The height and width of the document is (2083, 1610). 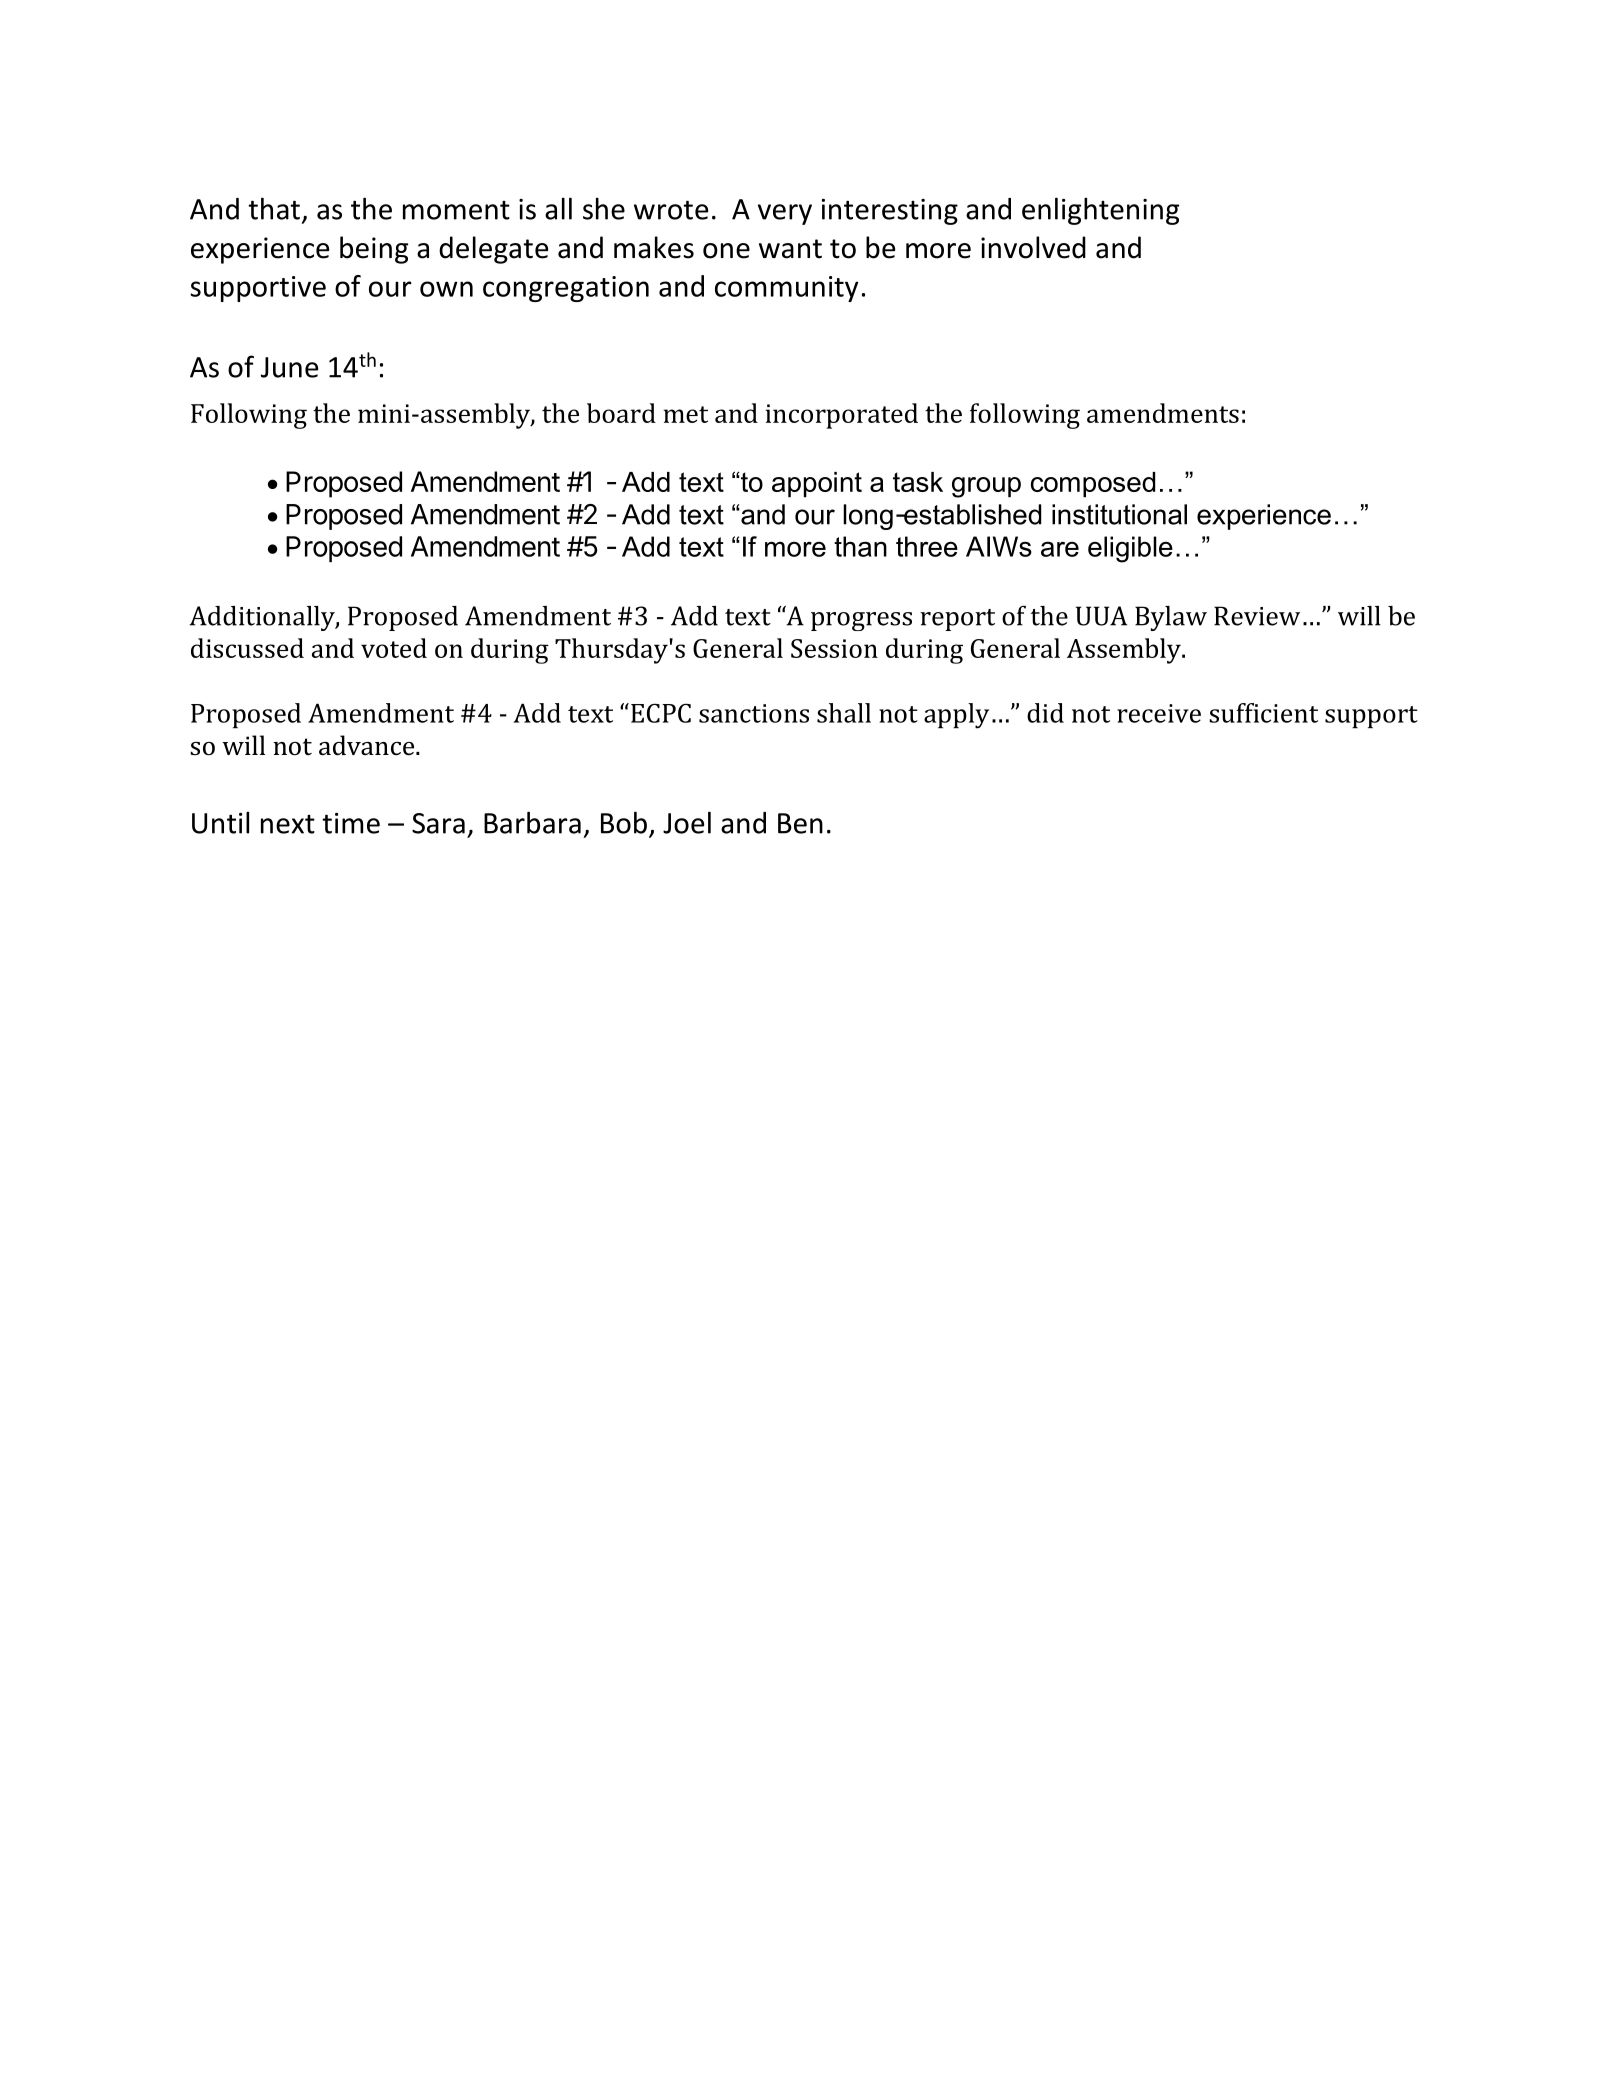 I want to click on voted, so click(x=394, y=648).
